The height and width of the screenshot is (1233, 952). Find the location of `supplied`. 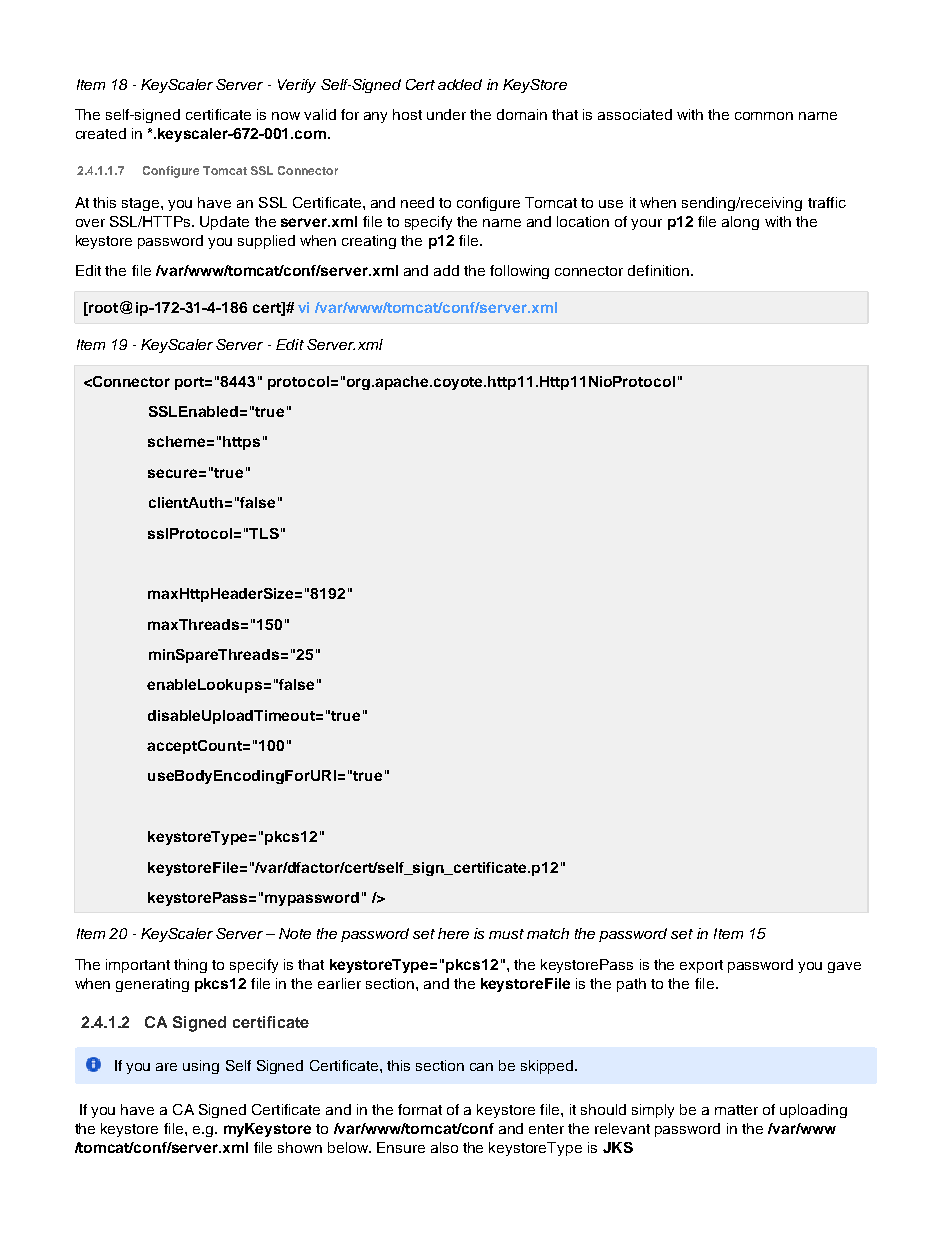

supplied is located at coordinates (266, 242).
